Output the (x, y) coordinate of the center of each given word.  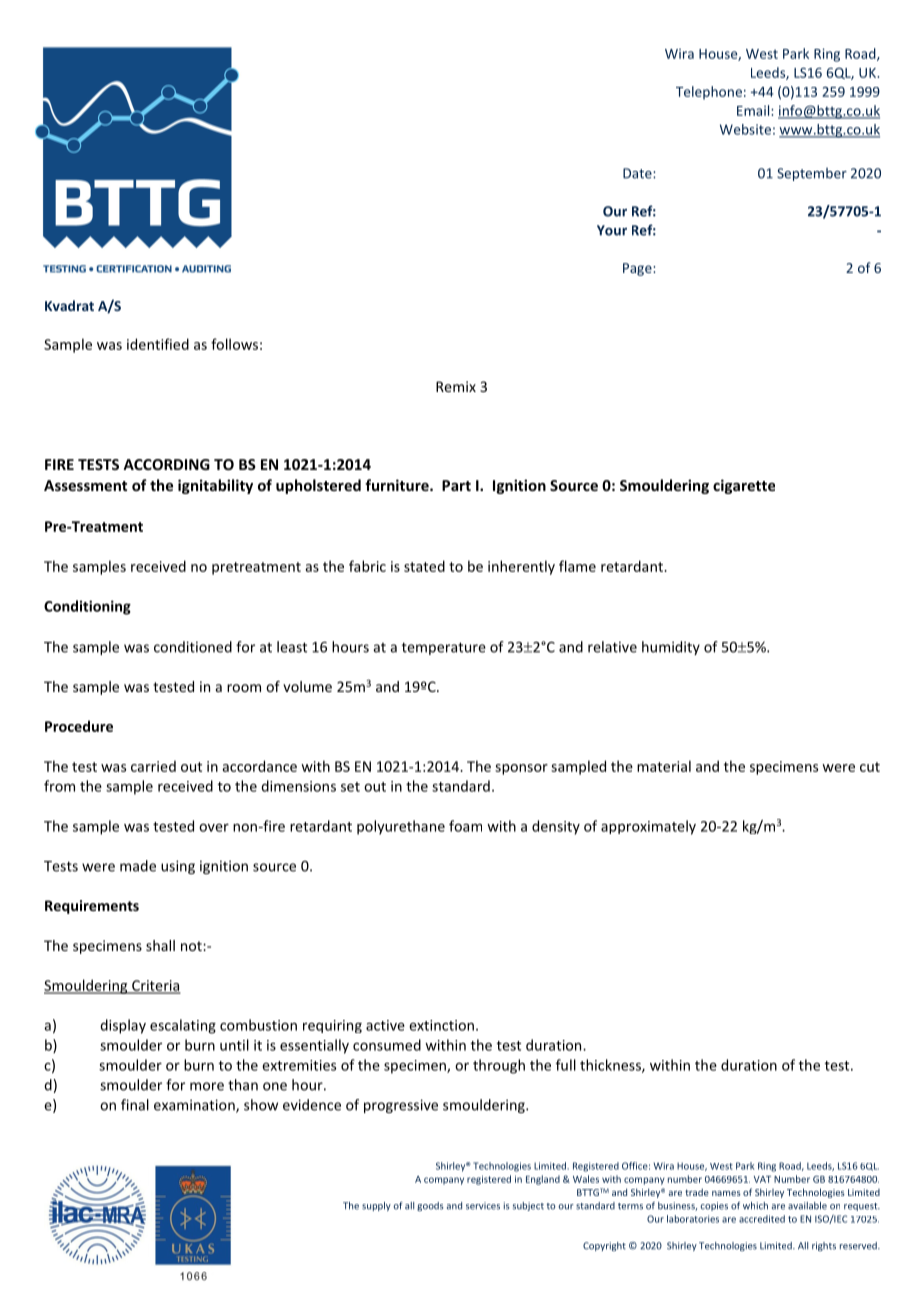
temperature (444, 648)
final (135, 1105)
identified (158, 344)
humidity (671, 648)
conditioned (193, 647)
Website (745, 129)
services (483, 1206)
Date (638, 173)
